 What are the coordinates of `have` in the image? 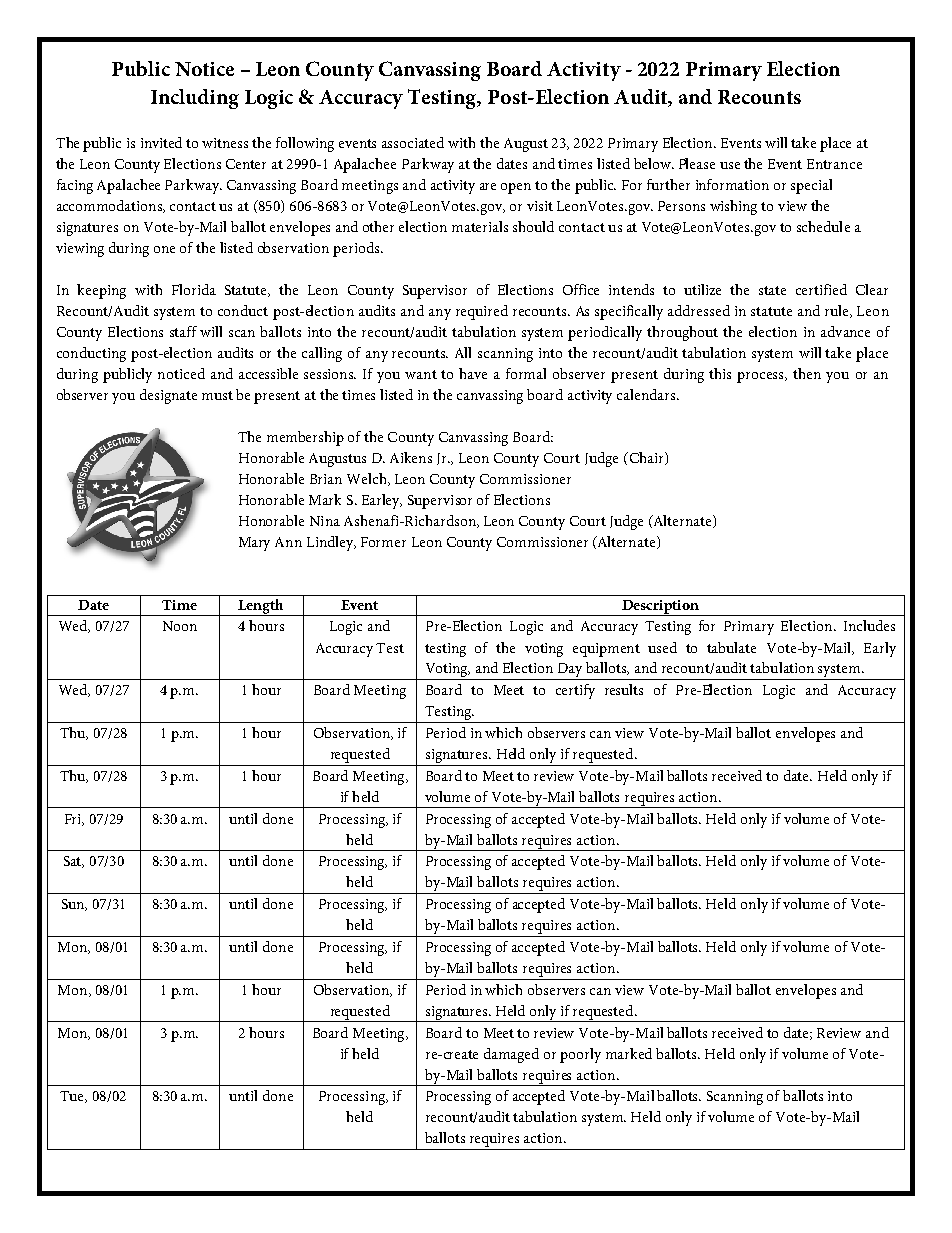 It's located at (473, 373).
